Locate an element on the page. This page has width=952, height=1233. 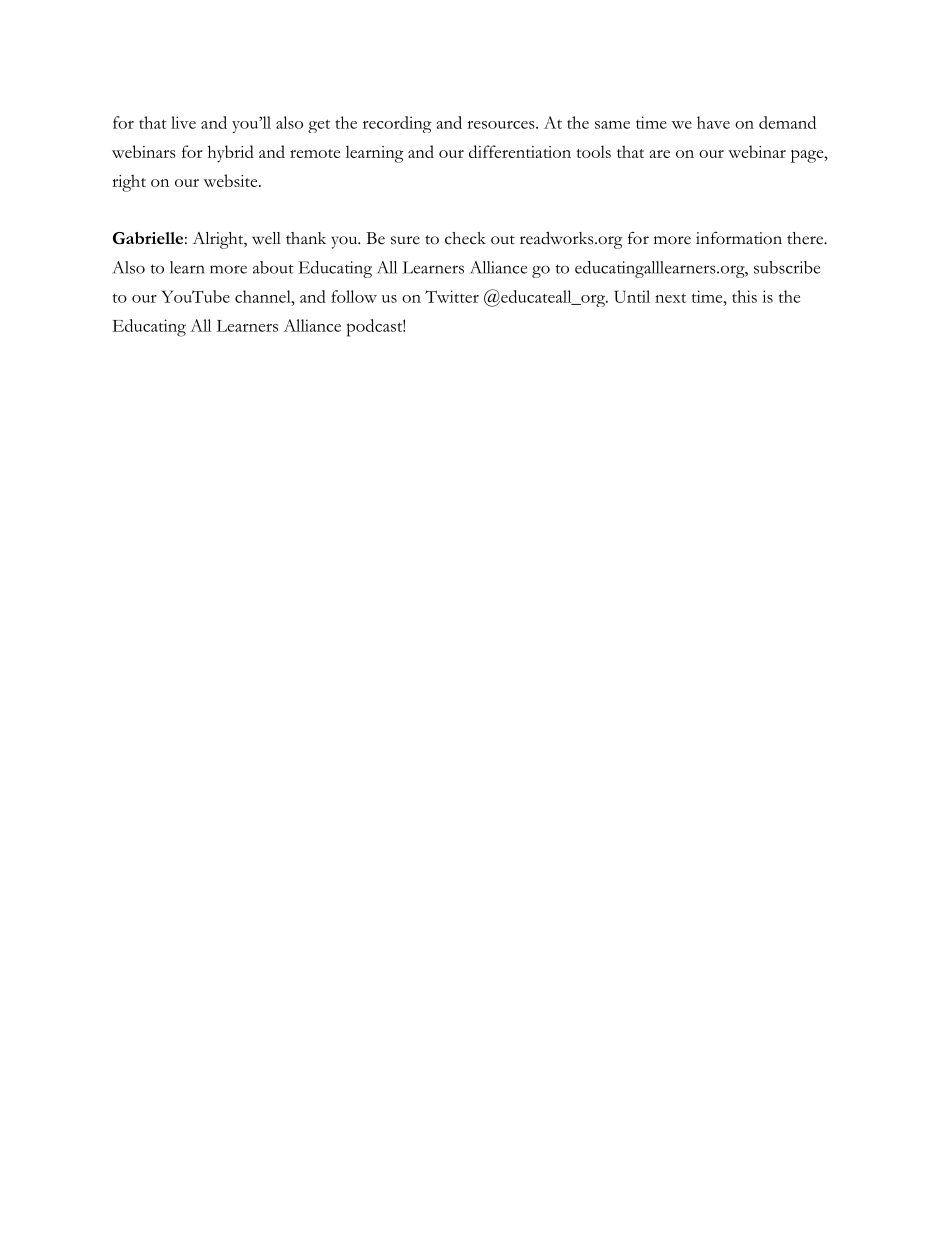
check is located at coordinates (465, 238).
